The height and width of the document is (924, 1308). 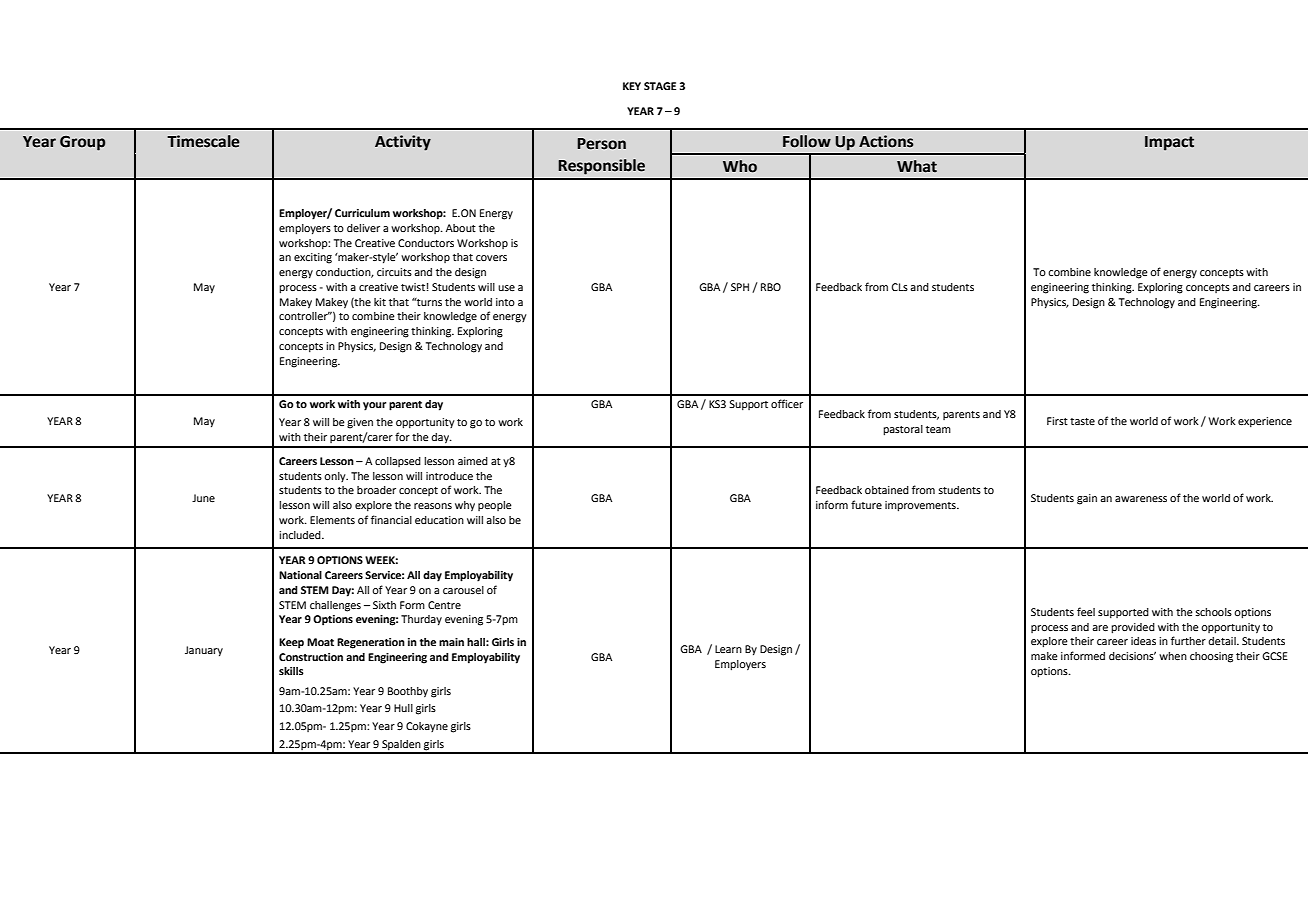 I want to click on your, so click(x=374, y=406).
